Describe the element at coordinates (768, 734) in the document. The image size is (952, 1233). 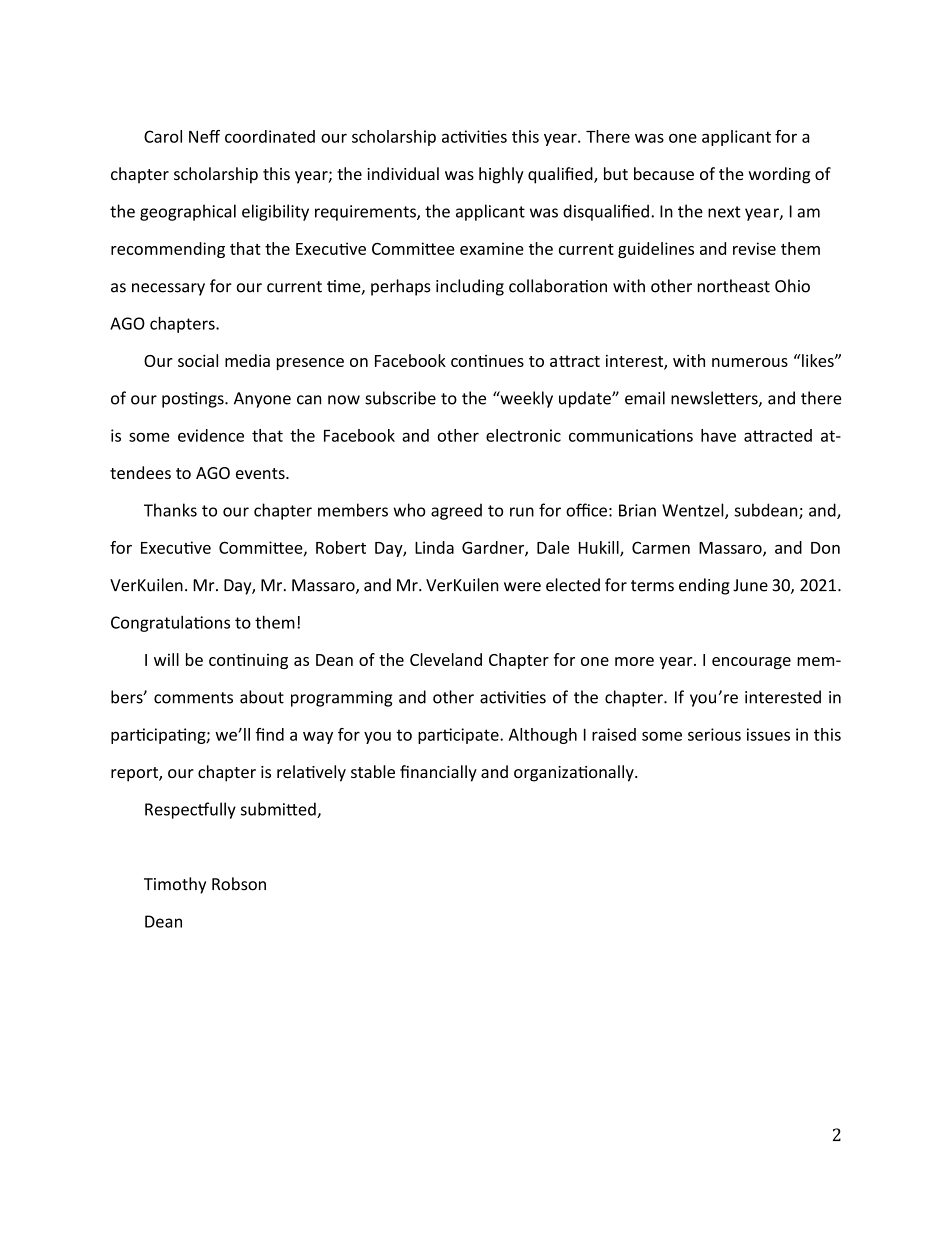
I see `issues` at that location.
